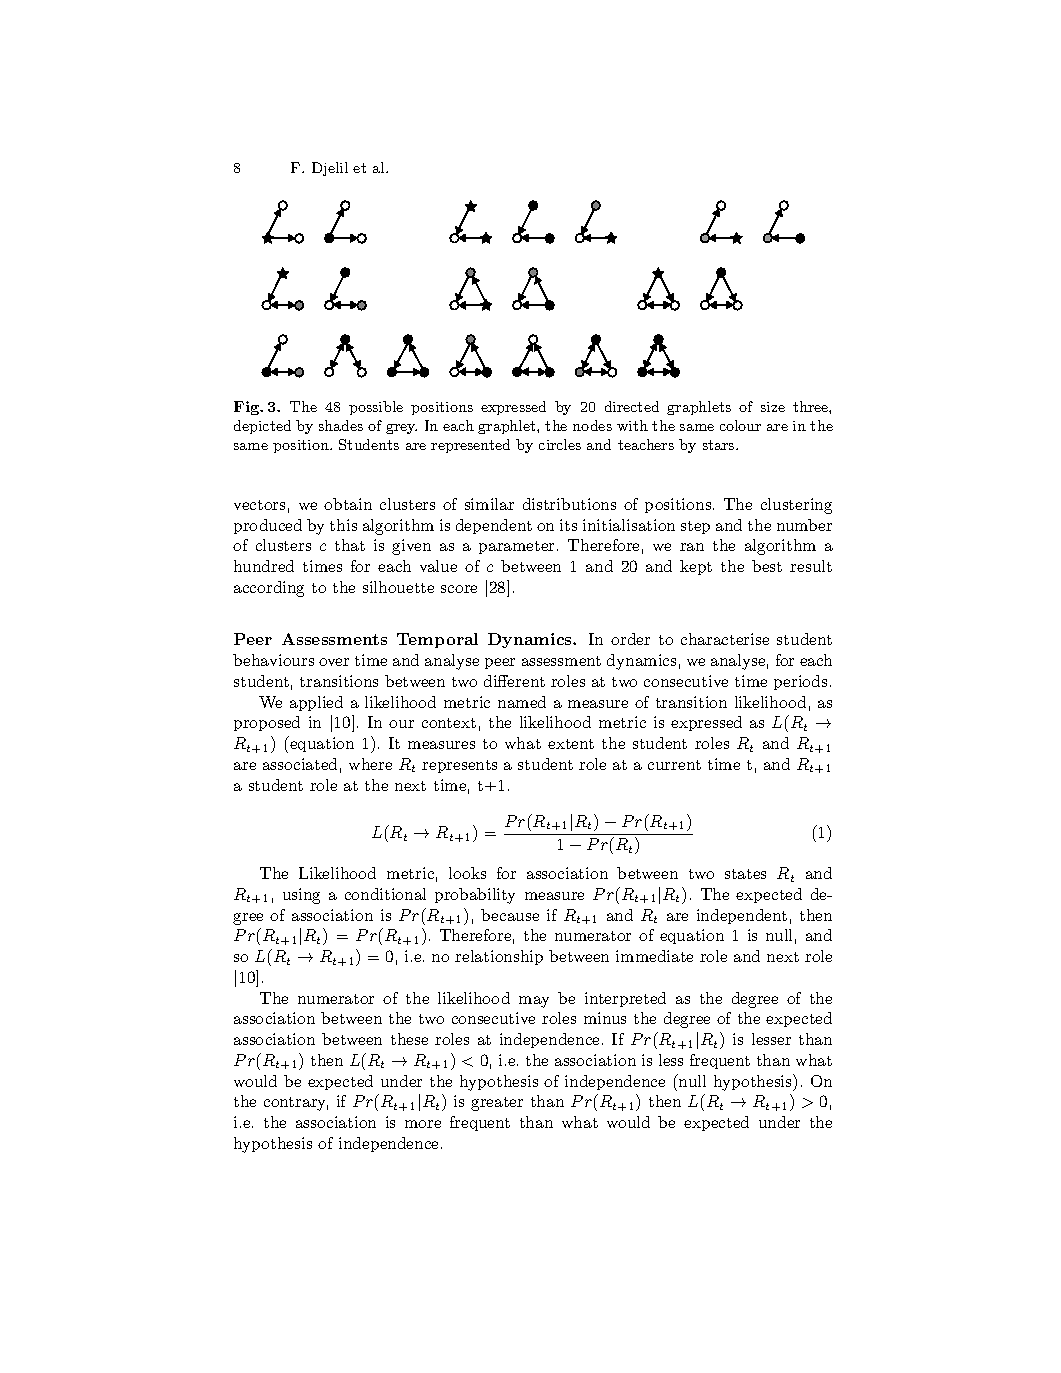 This screenshot has height=1373, width=1061. What do you see at coordinates (560, 444) in the screenshot?
I see `circles` at bounding box center [560, 444].
